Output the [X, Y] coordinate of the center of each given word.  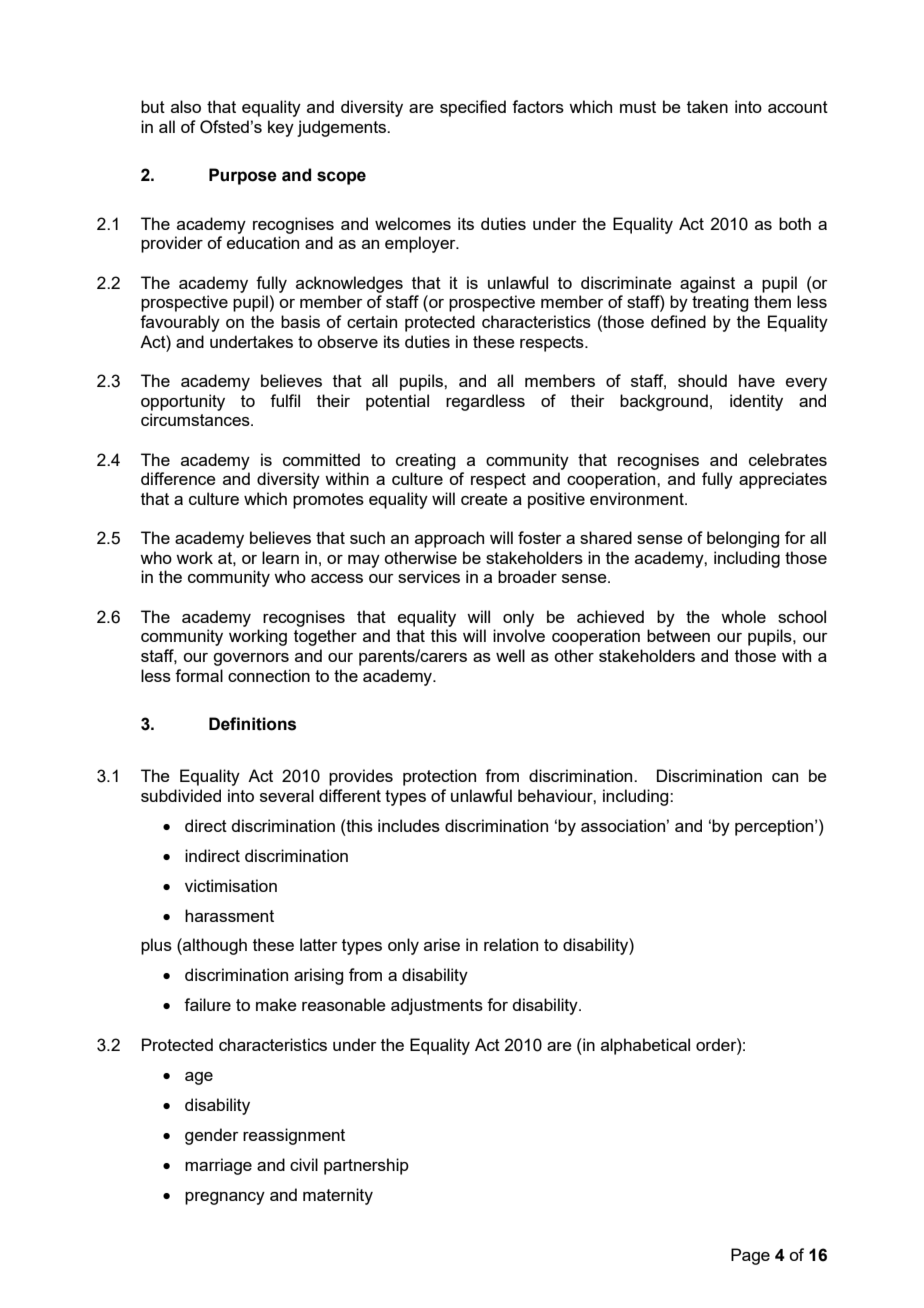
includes [409, 825]
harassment [229, 915]
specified [473, 108]
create [484, 499]
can [785, 777]
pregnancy [225, 1198]
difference [178, 478]
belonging [743, 539]
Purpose [243, 176]
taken [707, 106]
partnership [366, 1166]
